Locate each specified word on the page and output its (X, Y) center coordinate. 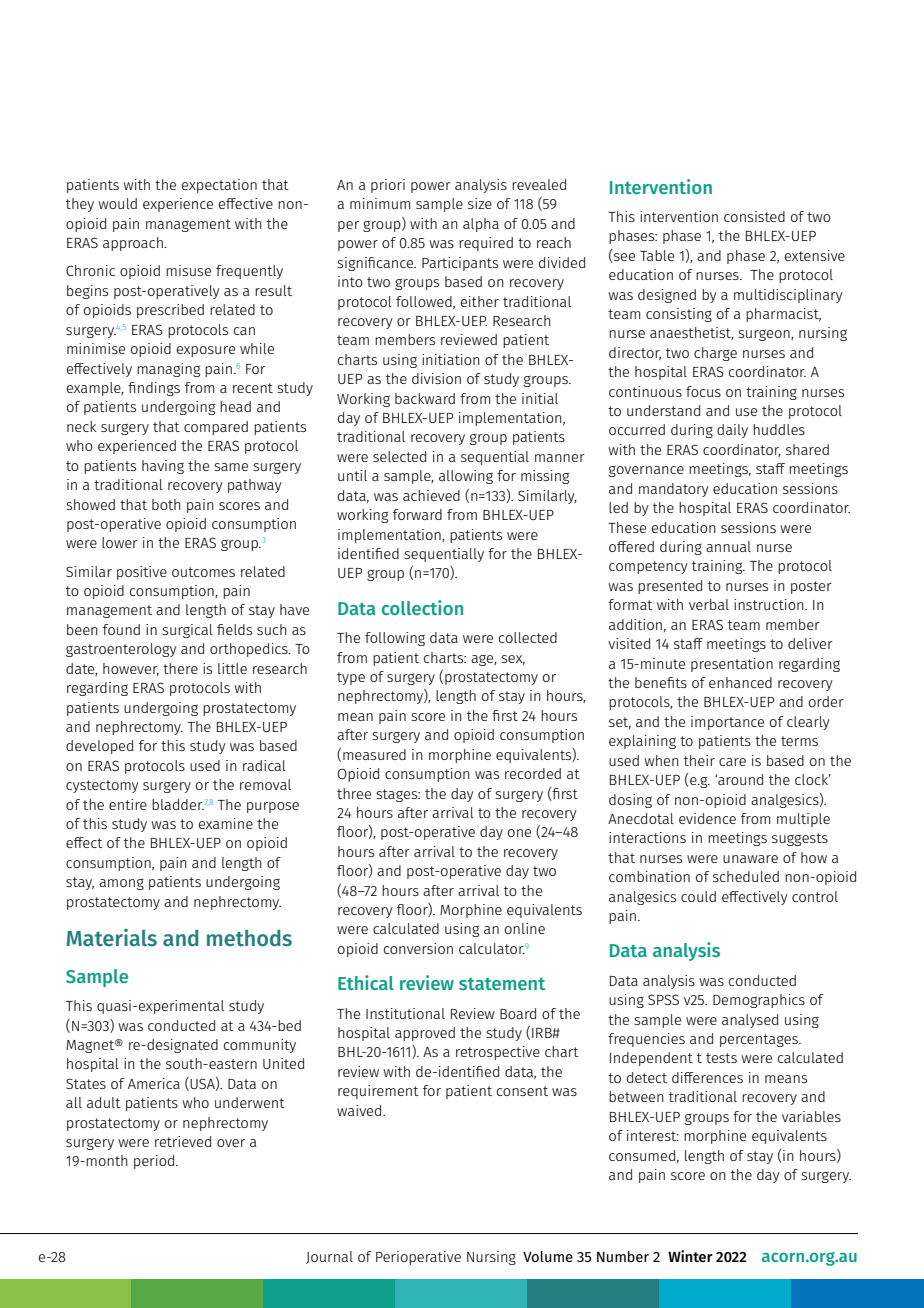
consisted (754, 216)
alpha (481, 225)
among (121, 884)
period (155, 1162)
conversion (418, 948)
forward (417, 514)
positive (142, 573)
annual (728, 546)
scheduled (746, 876)
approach (134, 244)
